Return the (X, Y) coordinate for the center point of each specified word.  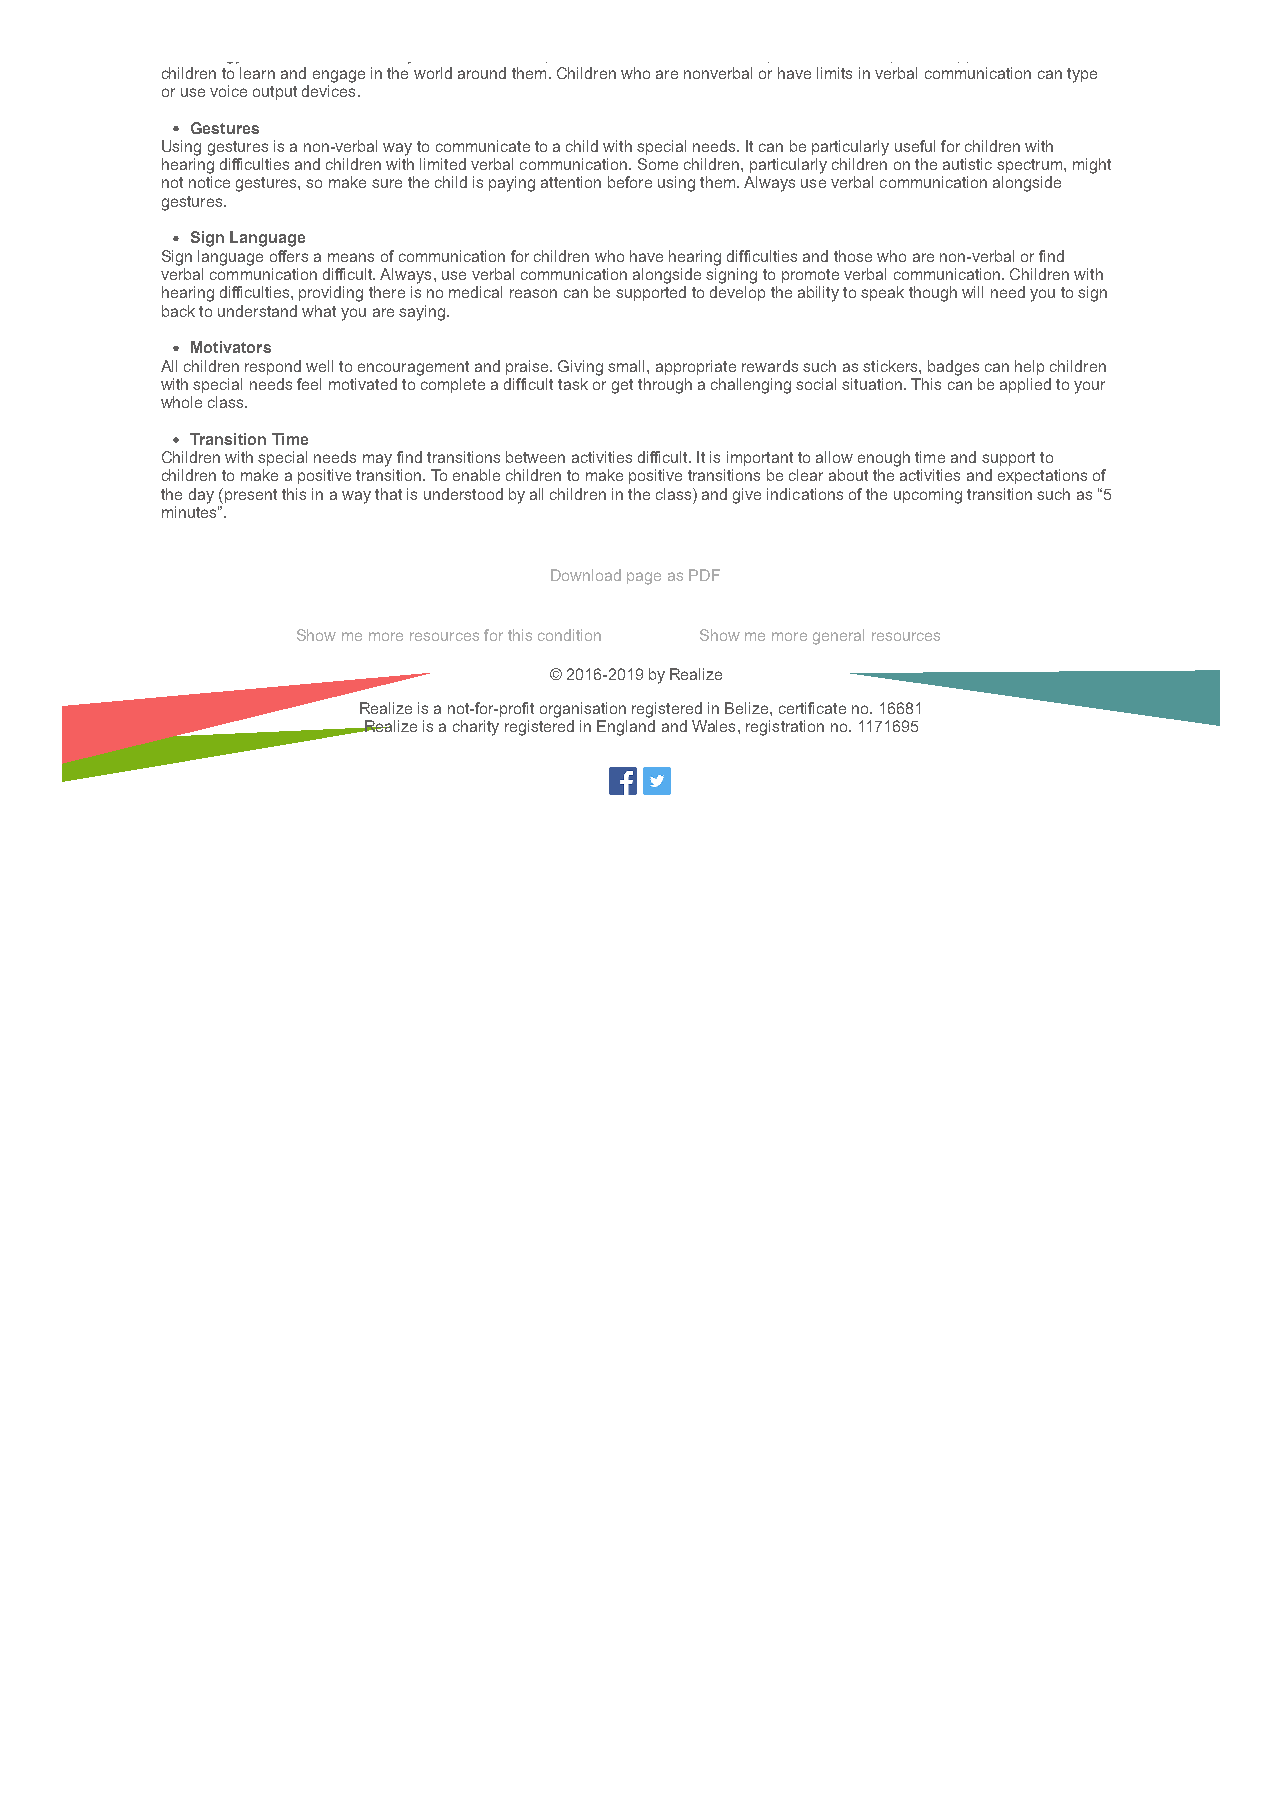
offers (289, 256)
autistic (967, 164)
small (628, 366)
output (275, 93)
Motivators (231, 347)
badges (953, 368)
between (535, 457)
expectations (1042, 476)
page (644, 578)
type (1082, 75)
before (630, 182)
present (249, 496)
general (838, 637)
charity (476, 728)
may (377, 460)
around (482, 73)
